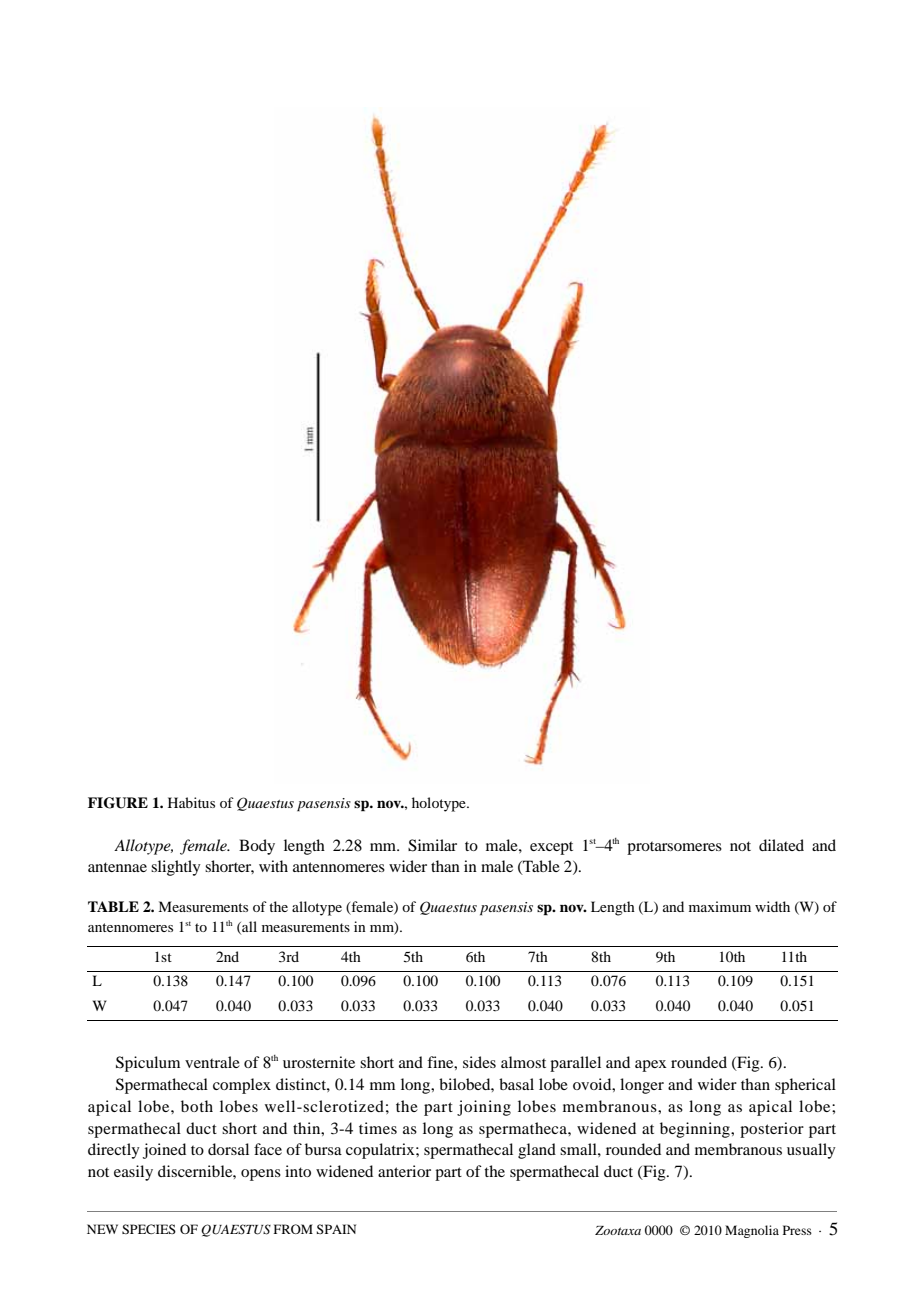 This screenshot has height=1308, width=924. I want to click on SPECIES, so click(149, 1229).
